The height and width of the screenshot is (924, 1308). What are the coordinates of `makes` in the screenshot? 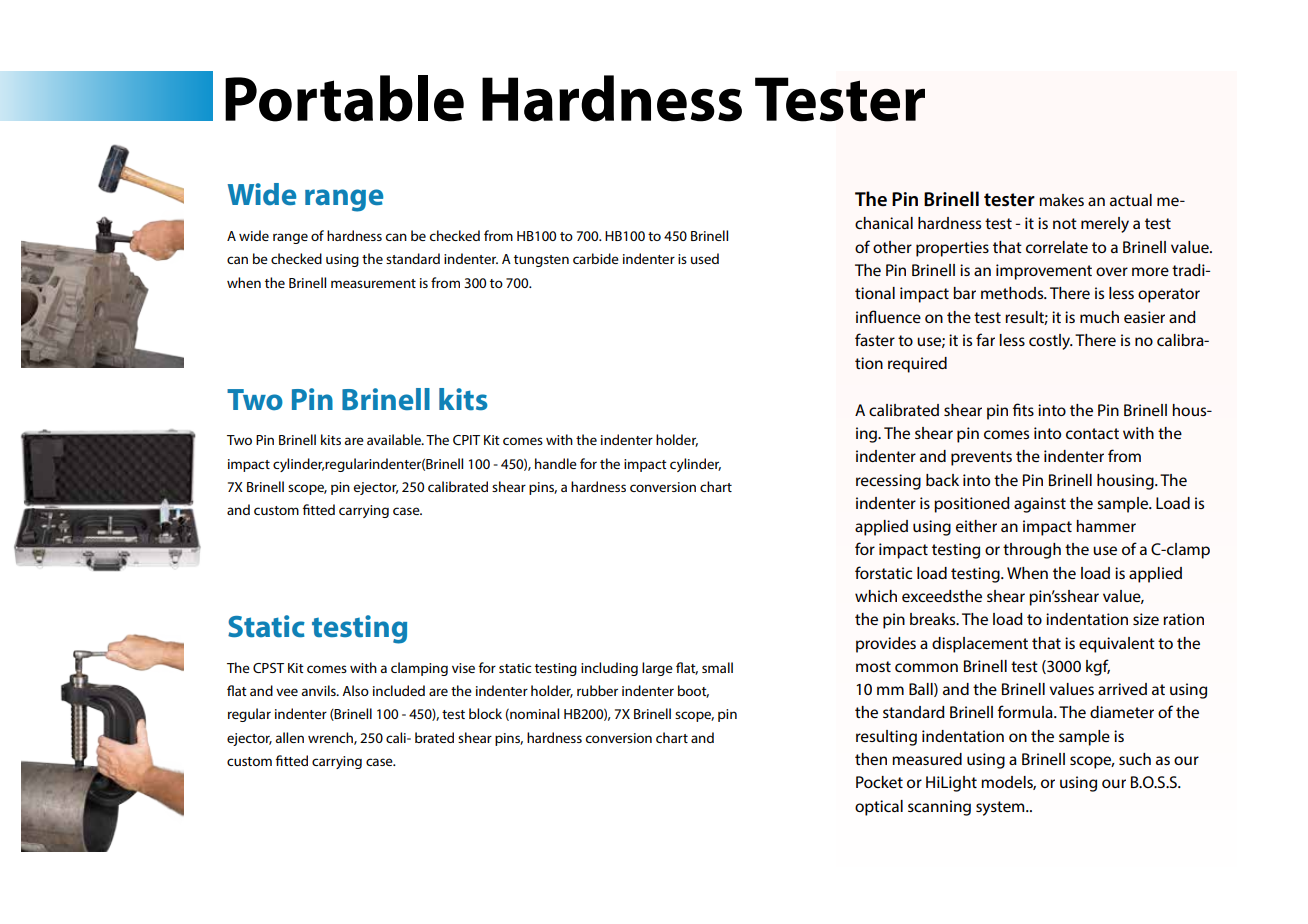 It's located at (1061, 200).
